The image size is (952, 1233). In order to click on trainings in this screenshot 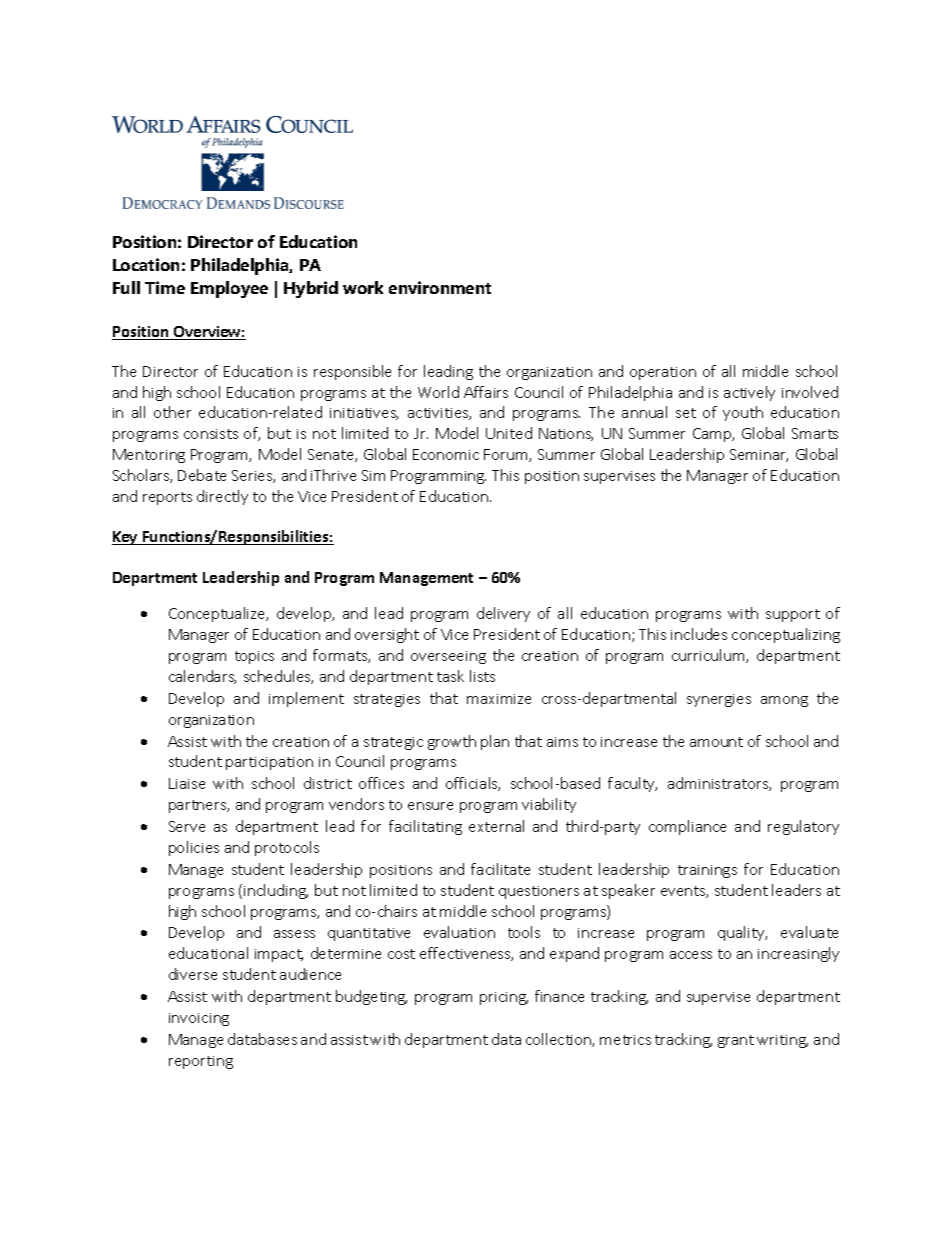, I will do `click(707, 871)`.
